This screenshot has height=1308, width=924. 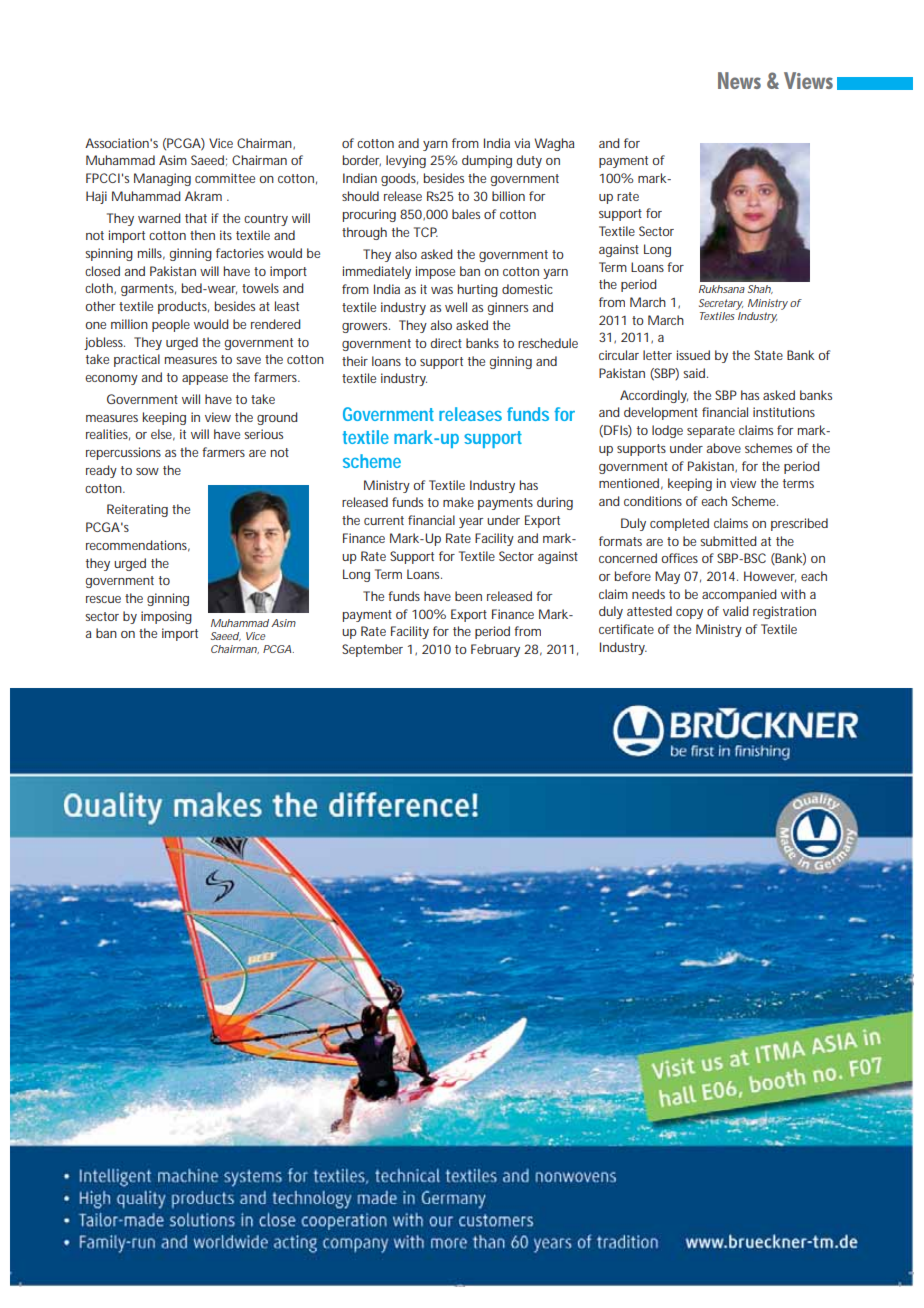 I want to click on else, so click(x=163, y=435).
